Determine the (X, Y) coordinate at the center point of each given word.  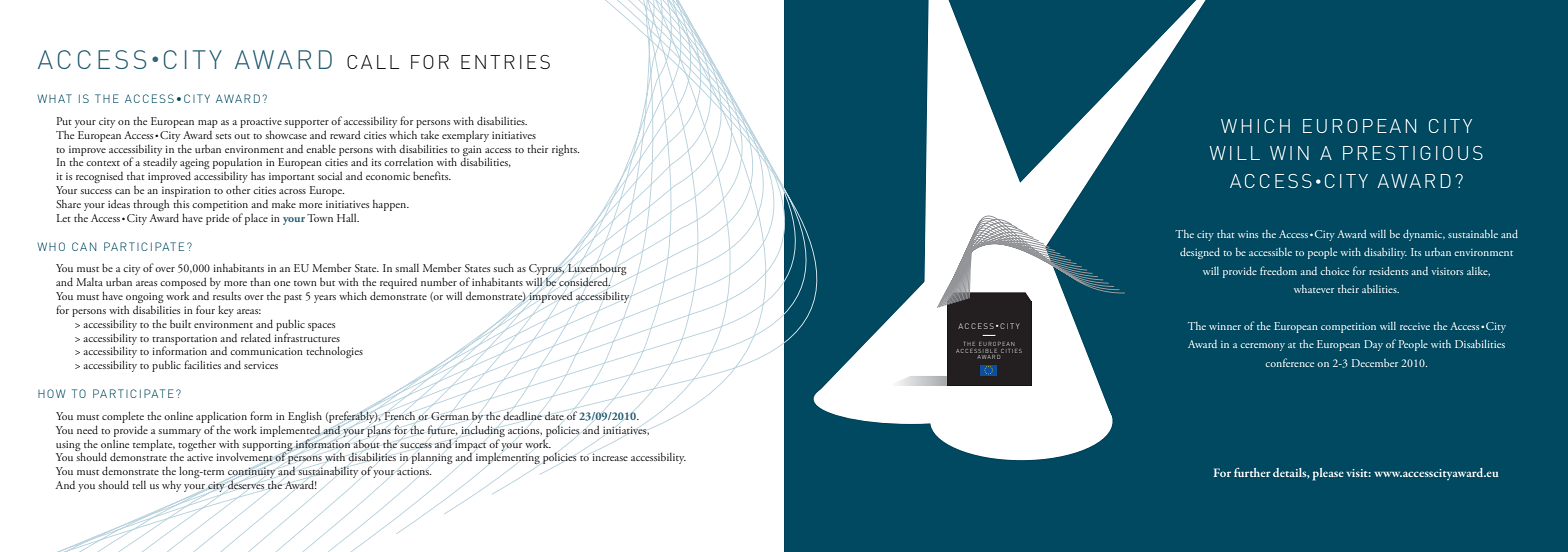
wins (1248, 234)
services (261, 365)
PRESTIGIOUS (1413, 153)
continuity (251, 474)
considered (584, 282)
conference (1289, 362)
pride (217, 219)
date (554, 415)
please (1328, 474)
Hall (348, 217)
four (205, 309)
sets (223, 136)
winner (1225, 326)
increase (610, 457)
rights (565, 150)
